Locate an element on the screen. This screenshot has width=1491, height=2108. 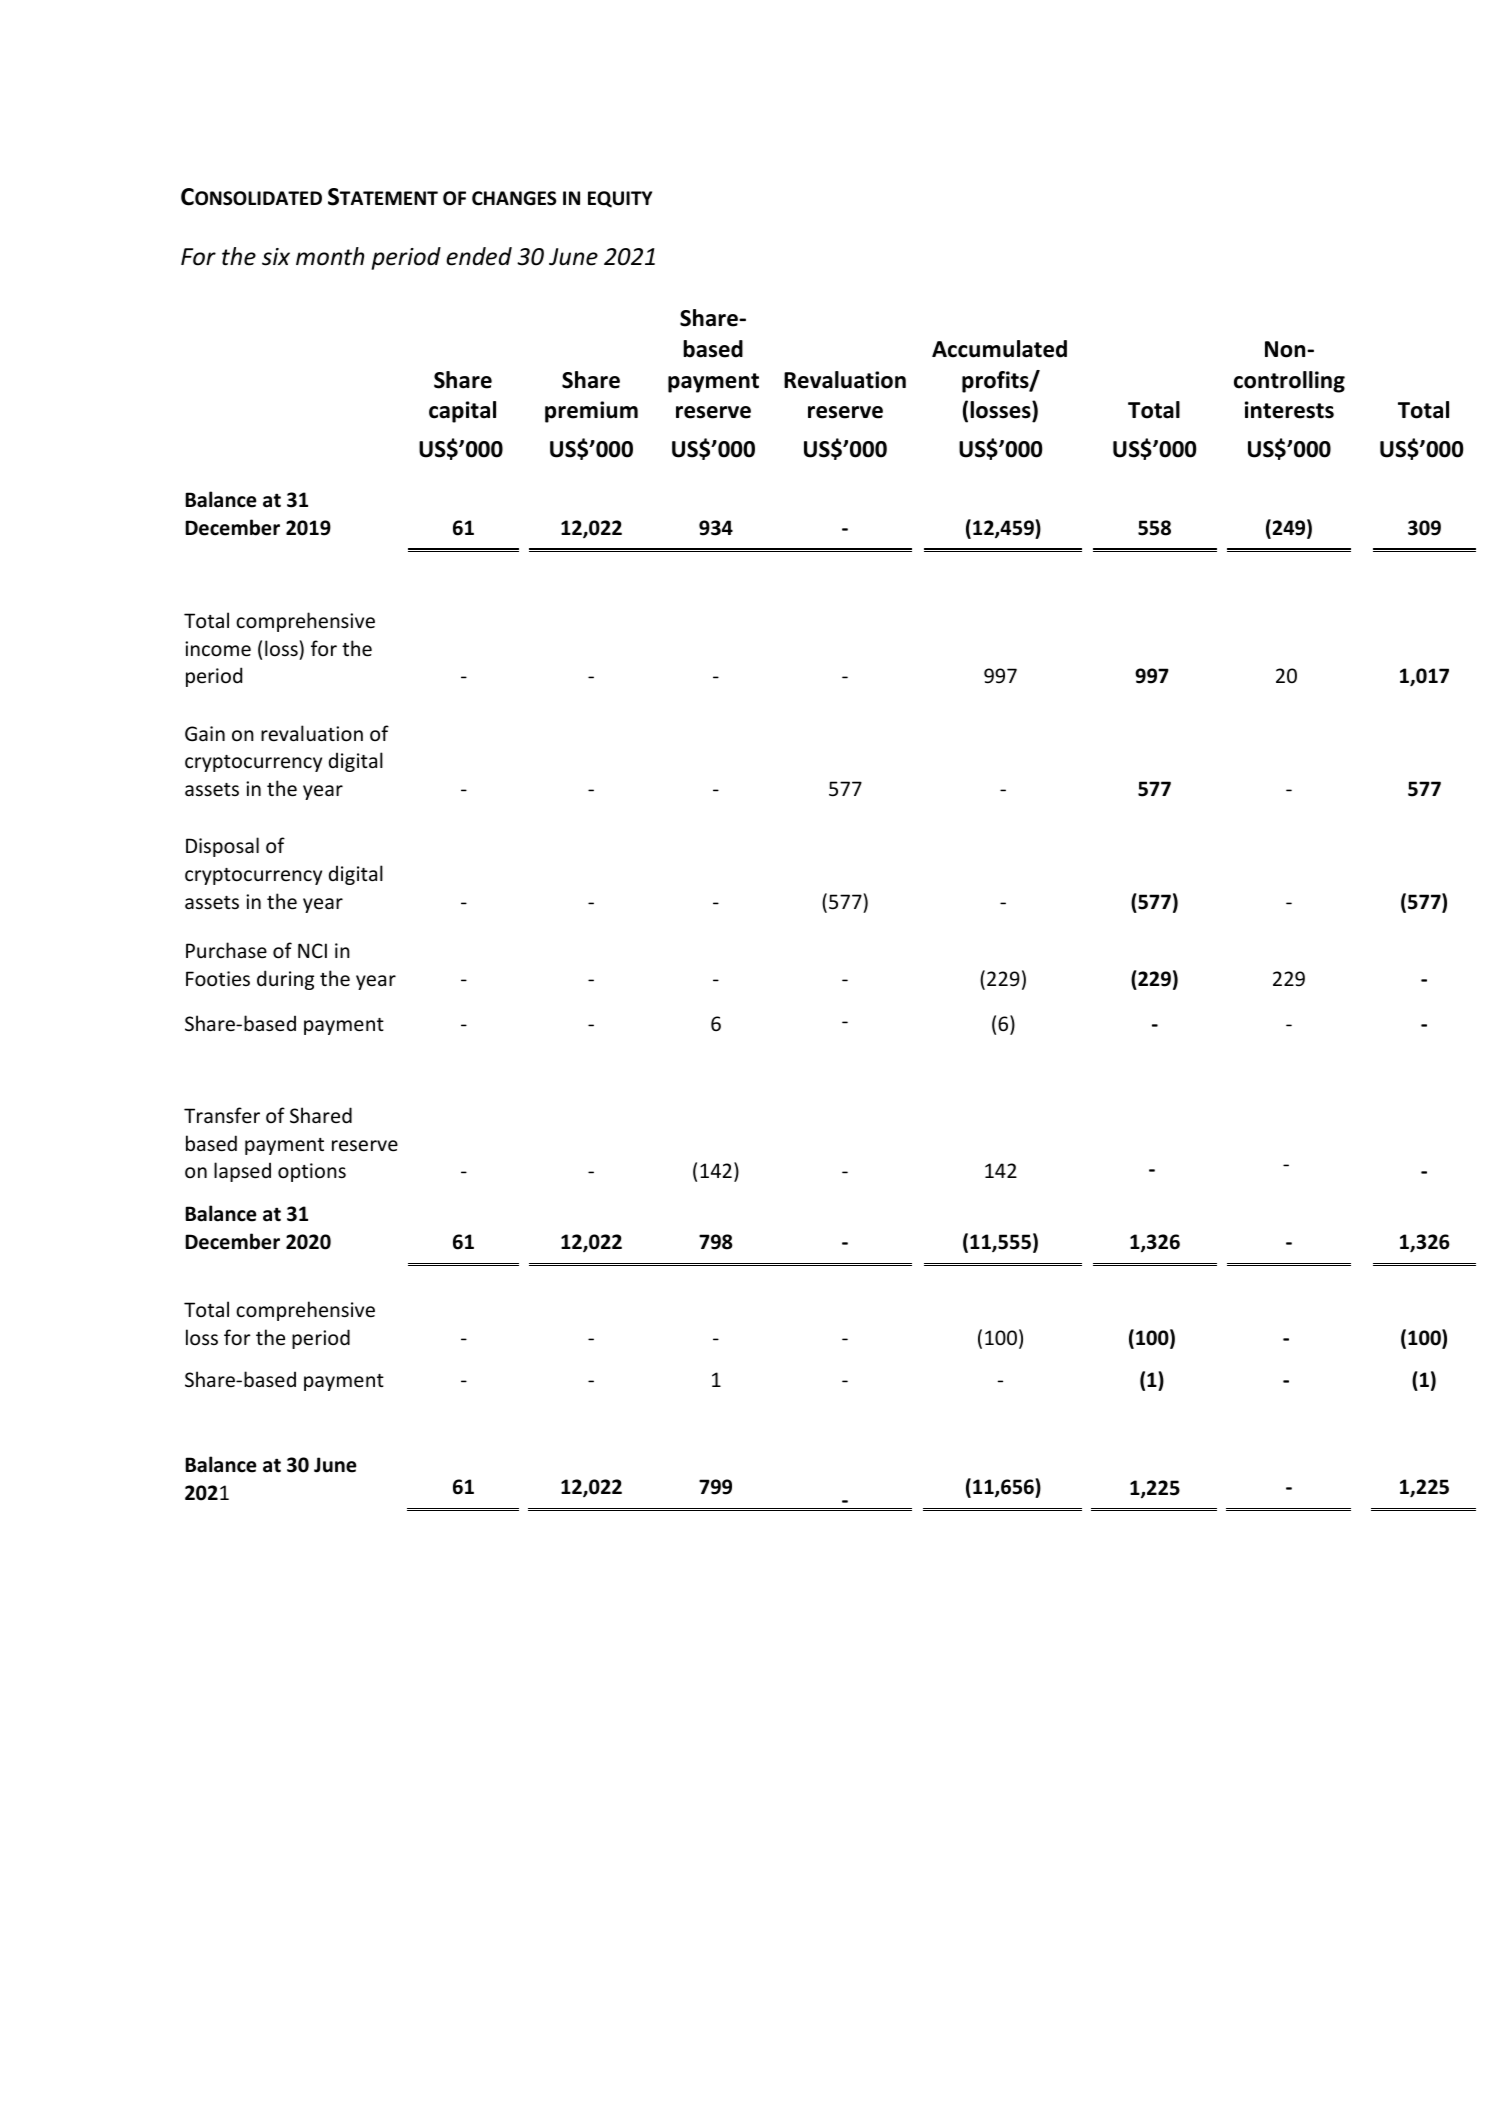
options is located at coordinates (312, 1172).
